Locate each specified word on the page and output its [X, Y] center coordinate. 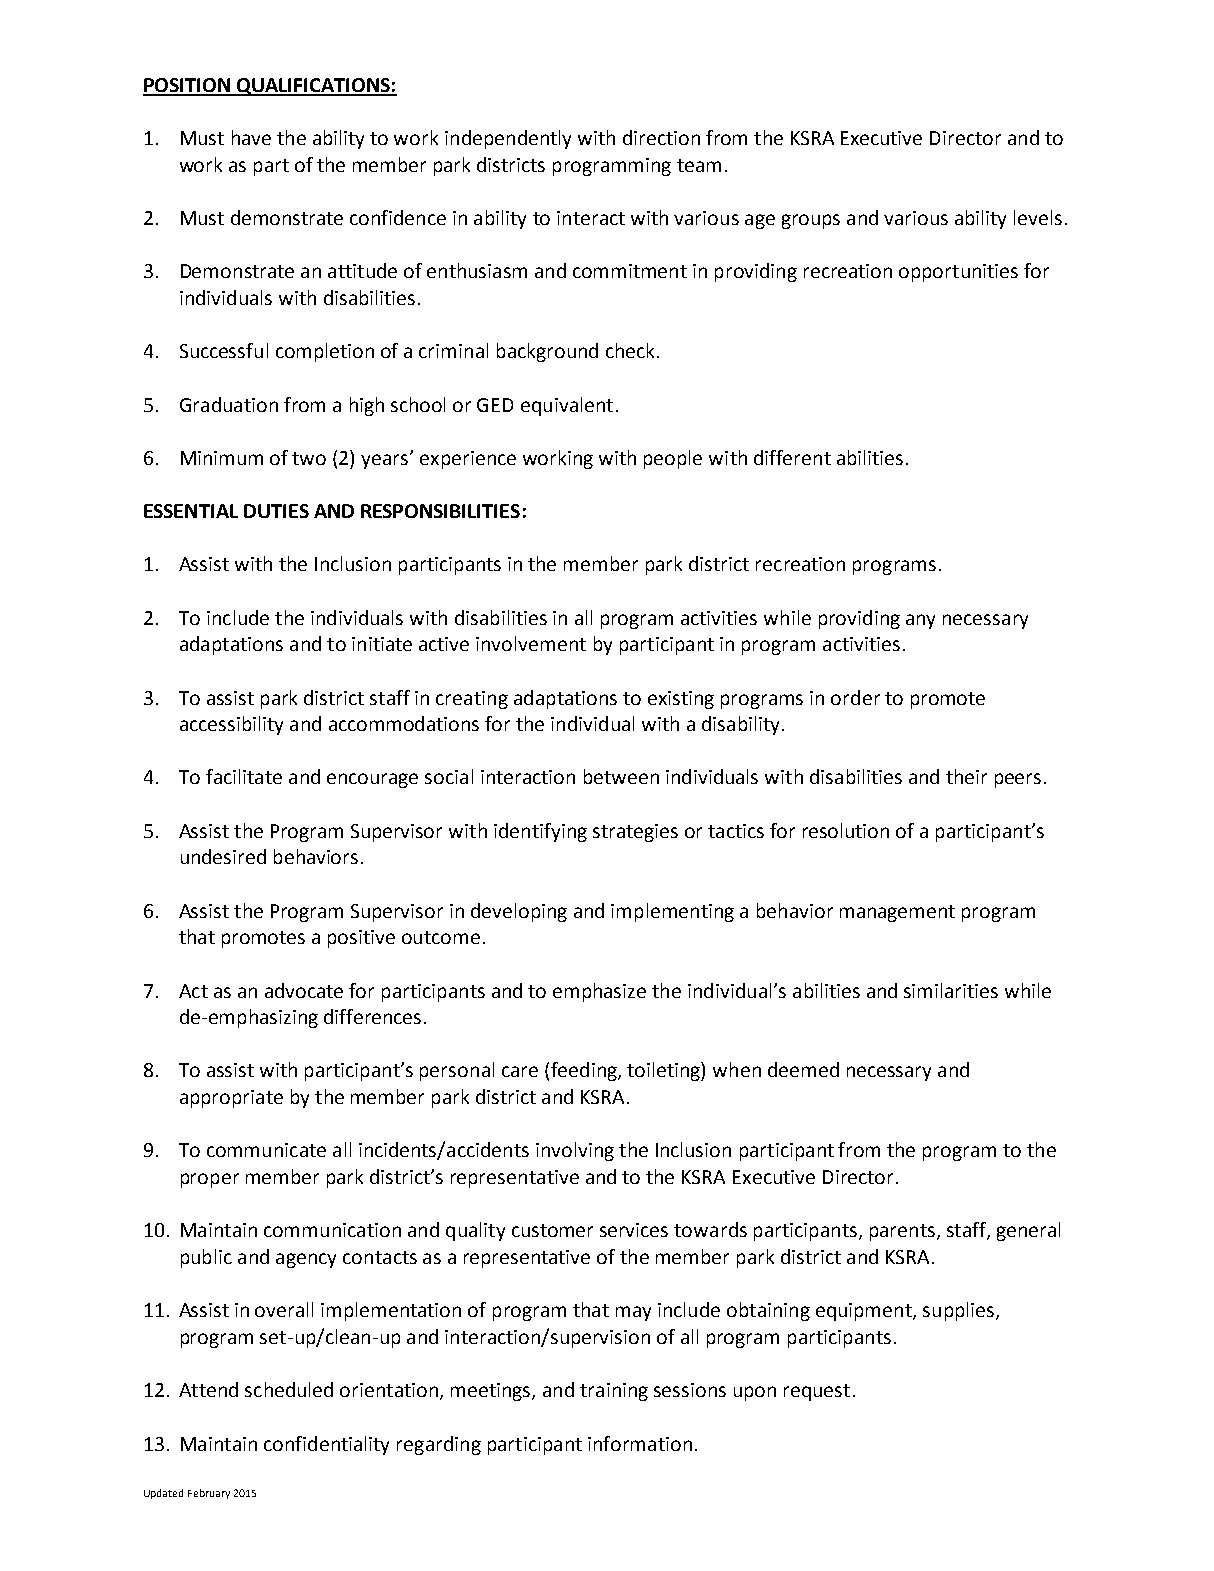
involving [575, 1151]
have [251, 137]
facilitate [244, 776]
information [640, 1443]
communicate [266, 1150]
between [621, 776]
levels [1038, 217]
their [966, 776]
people [673, 459]
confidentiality [326, 1445]
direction [661, 137]
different [792, 457]
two [309, 458]
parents [902, 1232]
